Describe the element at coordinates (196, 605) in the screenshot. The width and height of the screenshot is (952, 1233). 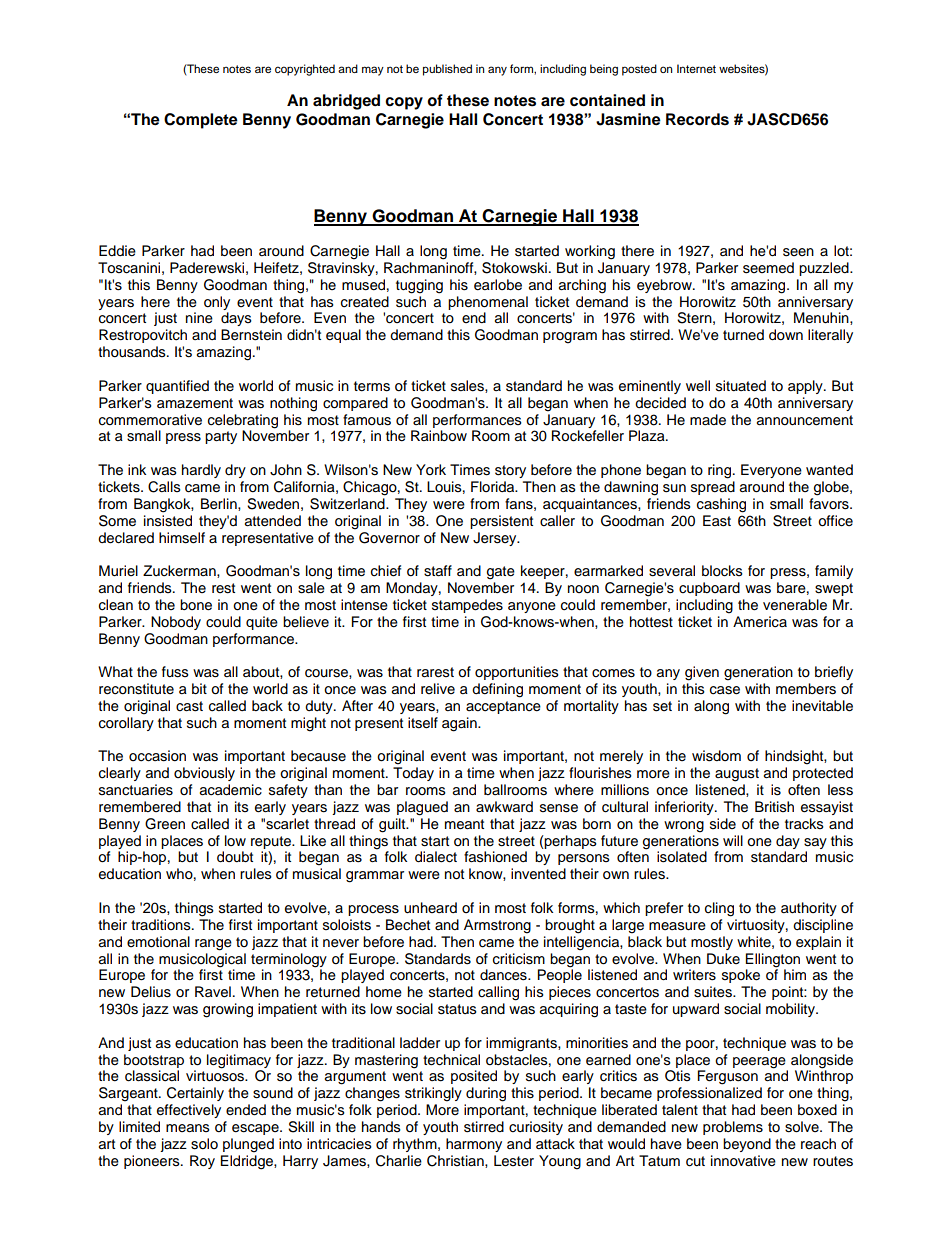
I see `bone` at that location.
